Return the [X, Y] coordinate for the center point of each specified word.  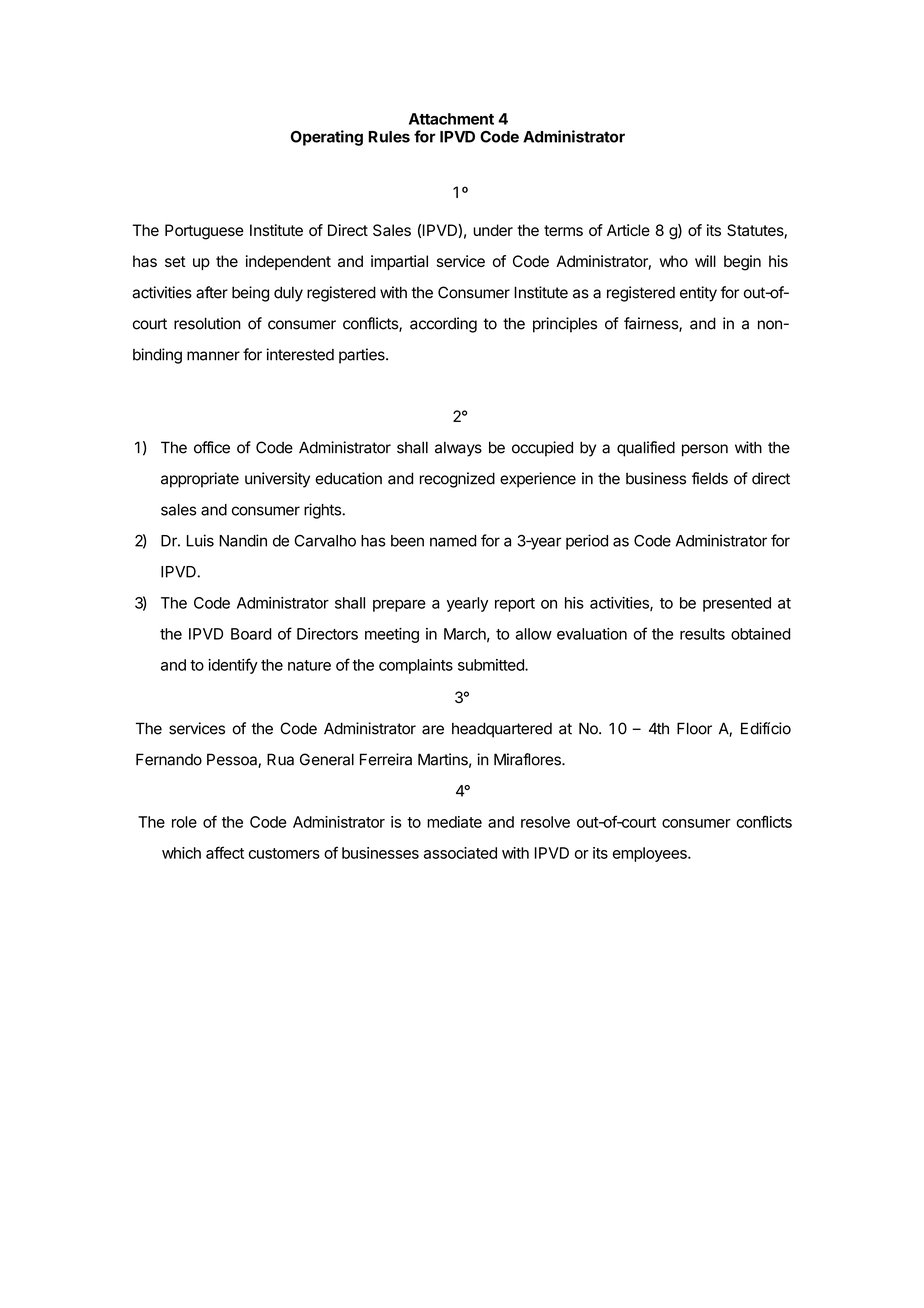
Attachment [451, 119]
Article [628, 230]
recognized [457, 480]
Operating [327, 138]
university [277, 480]
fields [710, 478]
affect [225, 852]
